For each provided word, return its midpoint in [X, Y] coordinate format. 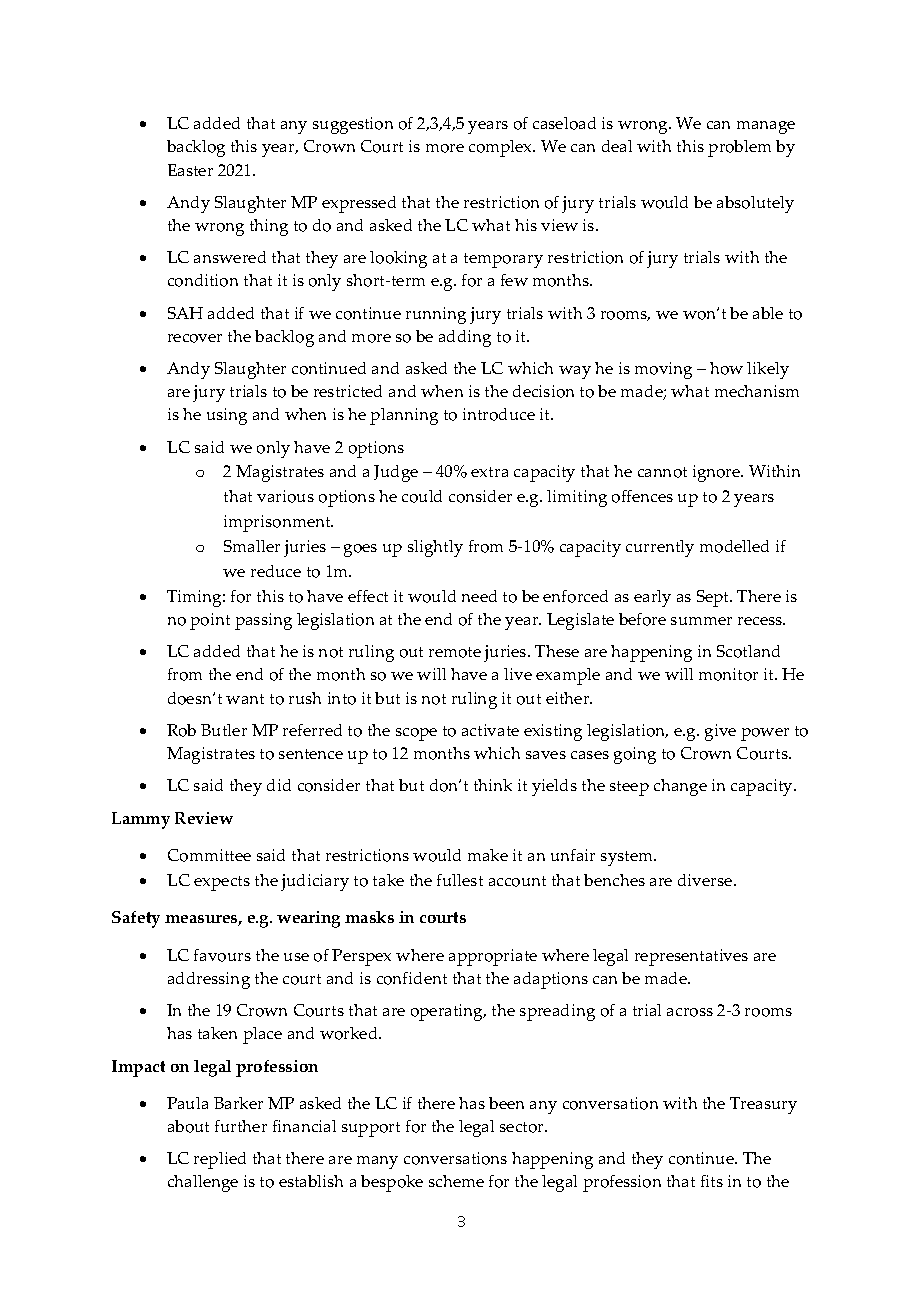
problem [739, 148]
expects [222, 883]
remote [455, 652]
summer [701, 621]
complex [502, 148]
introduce [499, 414]
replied [220, 1160]
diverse [706, 880]
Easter [190, 170]
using [227, 416]
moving [663, 370]
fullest [460, 880]
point [210, 621]
